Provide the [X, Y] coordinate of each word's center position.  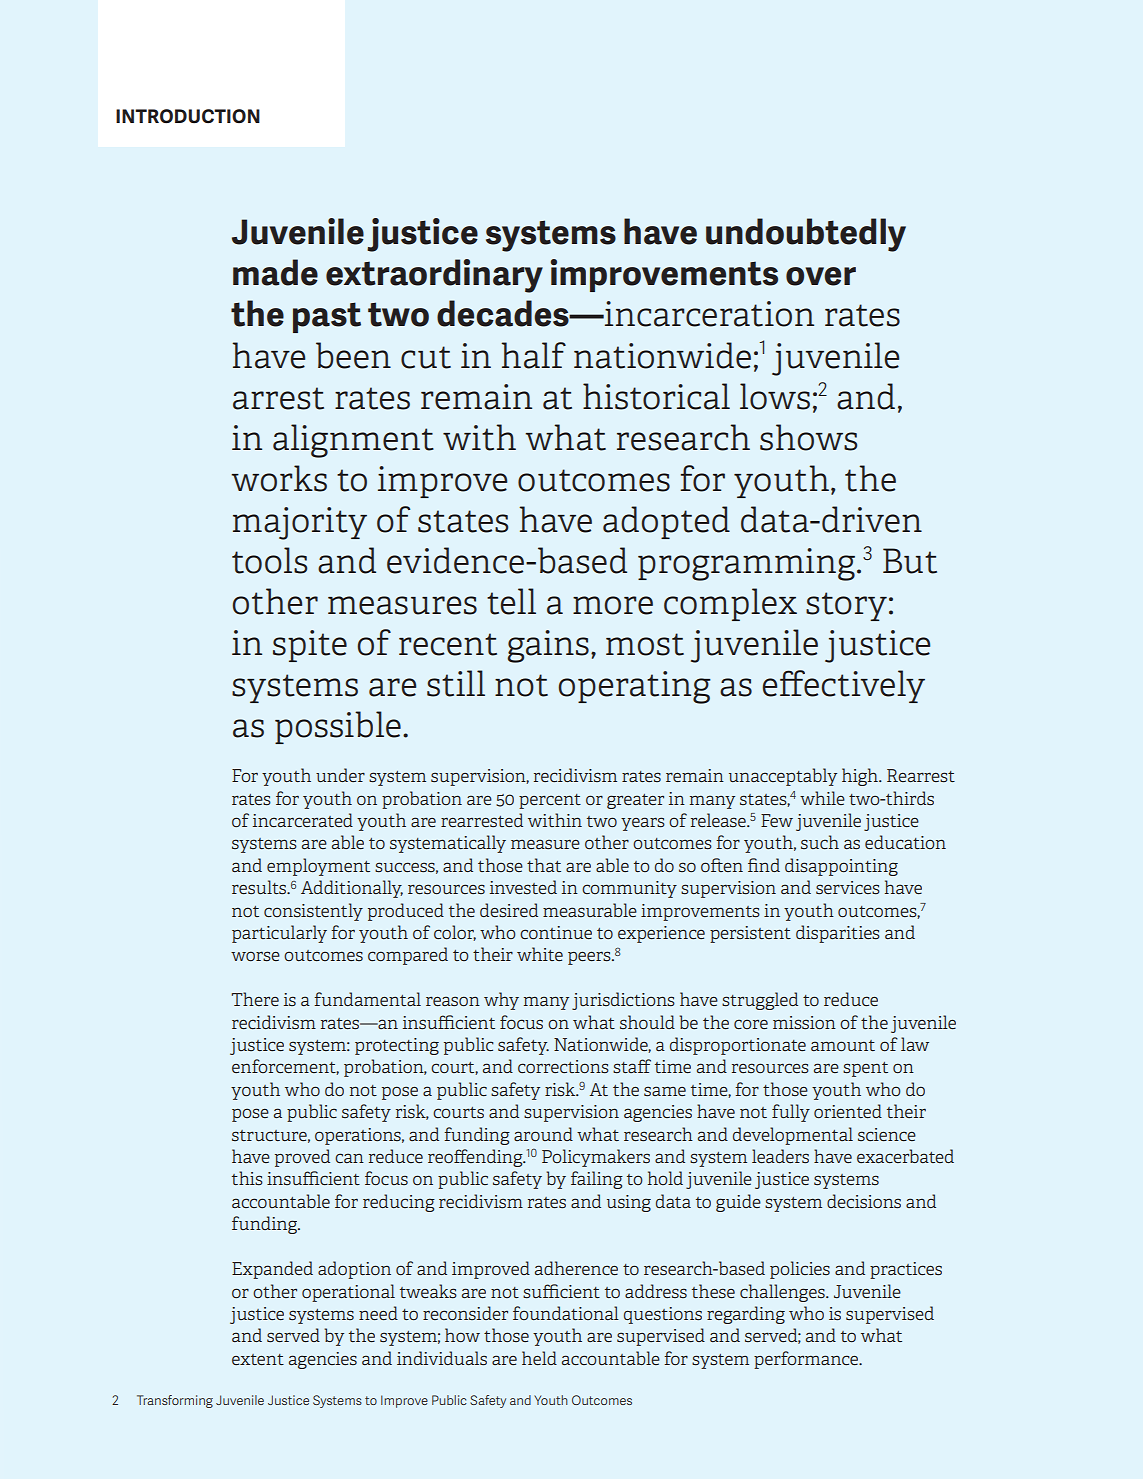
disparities [838, 934]
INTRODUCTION [188, 116]
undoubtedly [806, 235]
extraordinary [434, 276]
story [846, 606]
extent [258, 1359]
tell [511, 601]
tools [269, 560]
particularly [279, 934]
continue [556, 932]
